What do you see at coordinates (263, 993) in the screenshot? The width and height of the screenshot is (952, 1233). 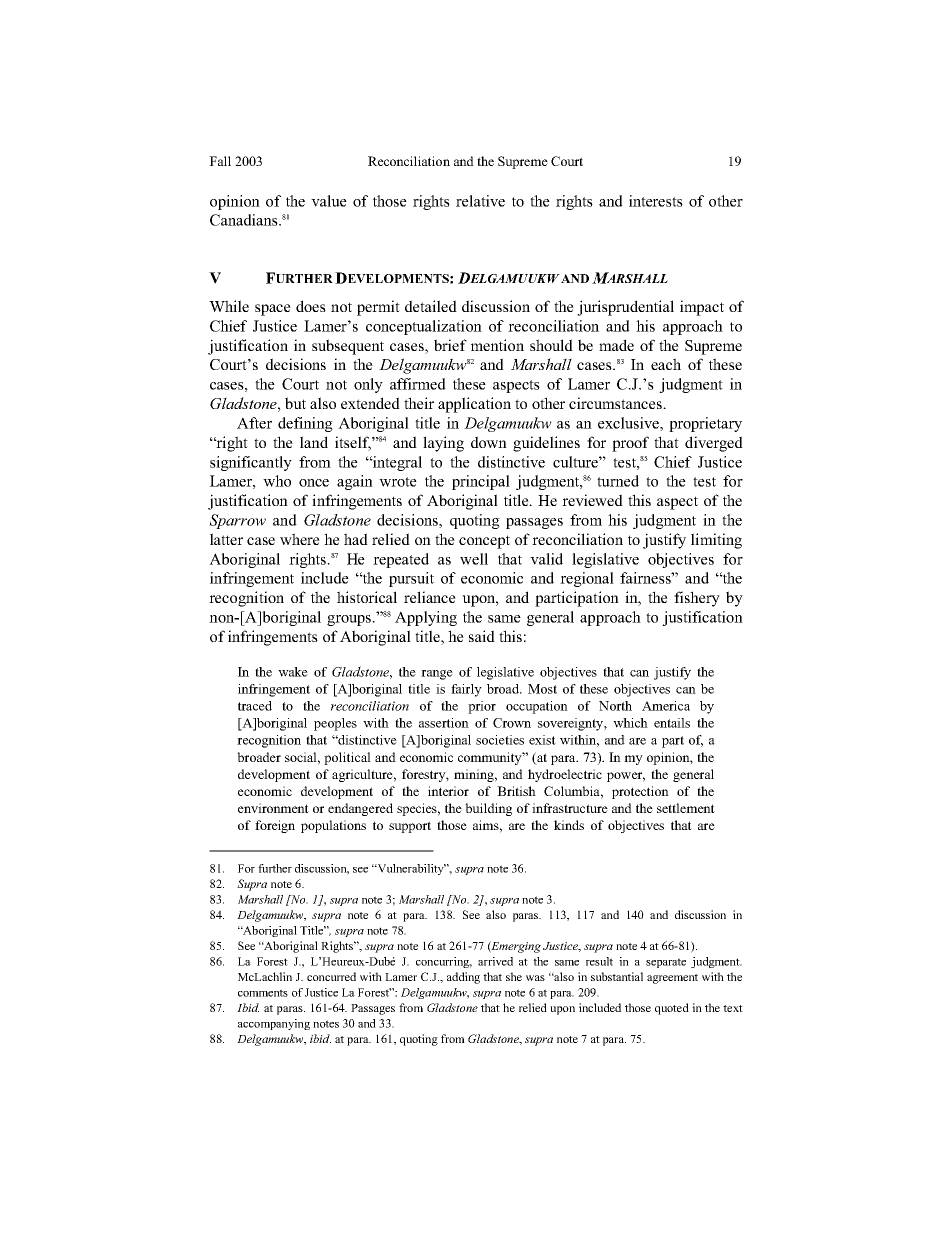 I see `comments` at bounding box center [263, 993].
